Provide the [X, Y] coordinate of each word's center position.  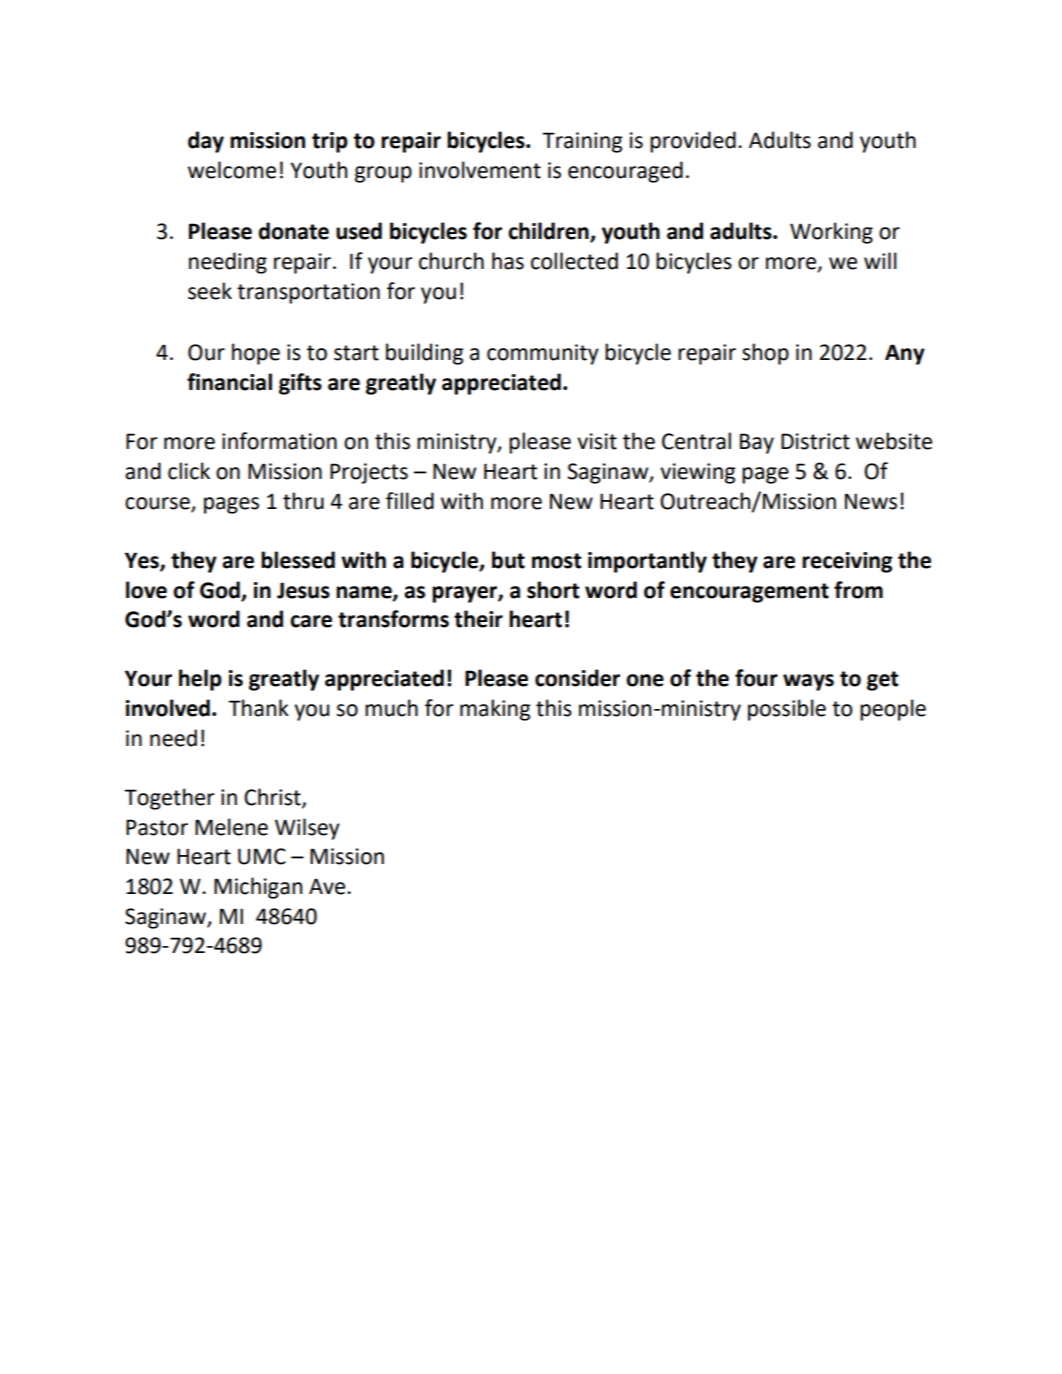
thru [303, 501]
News [871, 501]
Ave [328, 886]
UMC [262, 856]
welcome [232, 170]
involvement [480, 170]
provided [693, 142]
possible [787, 710]
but [508, 560]
